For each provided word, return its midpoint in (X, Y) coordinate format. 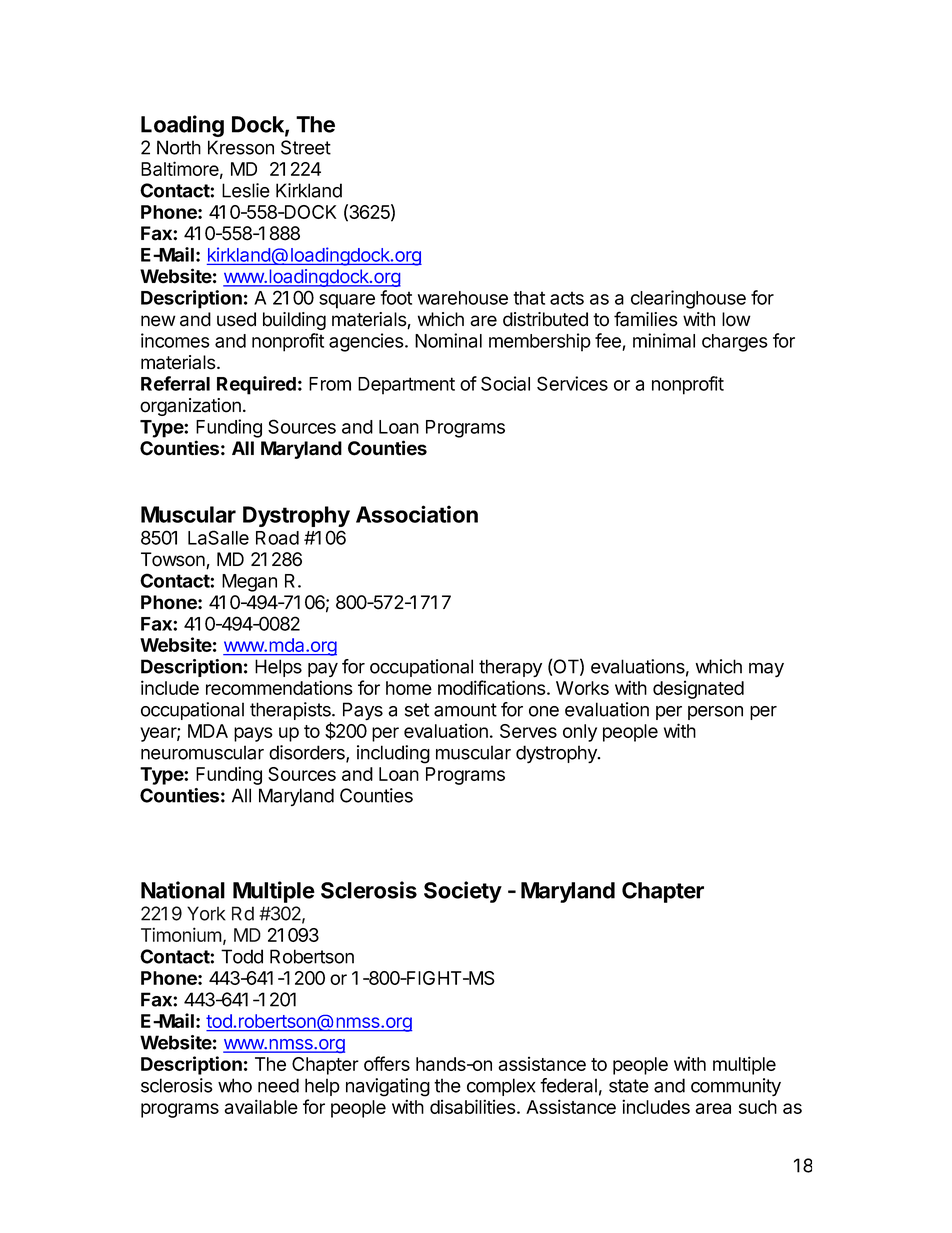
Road (277, 538)
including (393, 754)
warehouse (463, 298)
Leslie (246, 190)
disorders (308, 753)
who (235, 1085)
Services (572, 383)
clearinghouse (688, 299)
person (715, 713)
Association (417, 514)
